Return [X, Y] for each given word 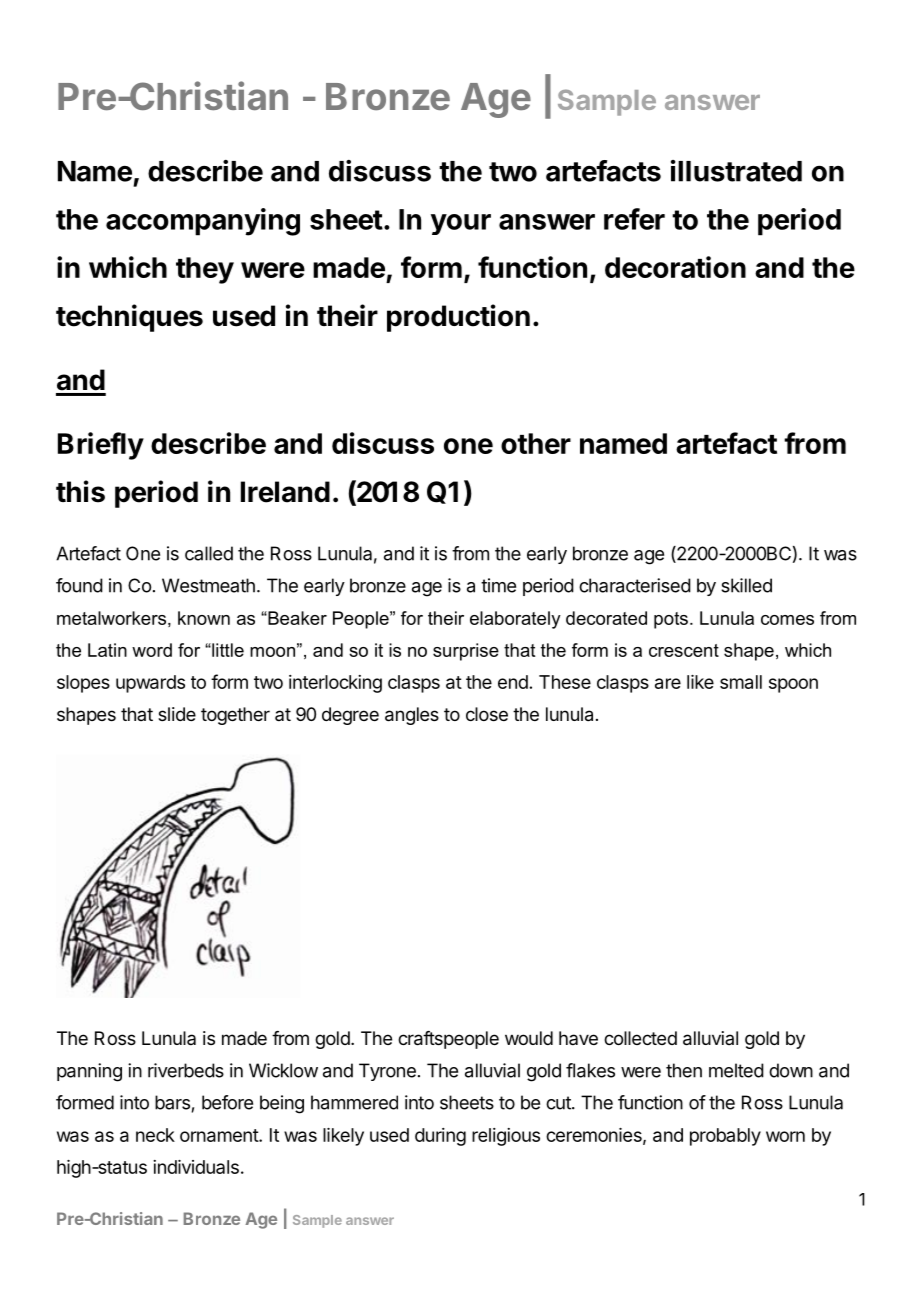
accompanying [203, 222]
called [209, 553]
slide [177, 714]
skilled [746, 585]
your [461, 224]
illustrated [736, 171]
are [668, 683]
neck [155, 1135]
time [498, 585]
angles [412, 716]
